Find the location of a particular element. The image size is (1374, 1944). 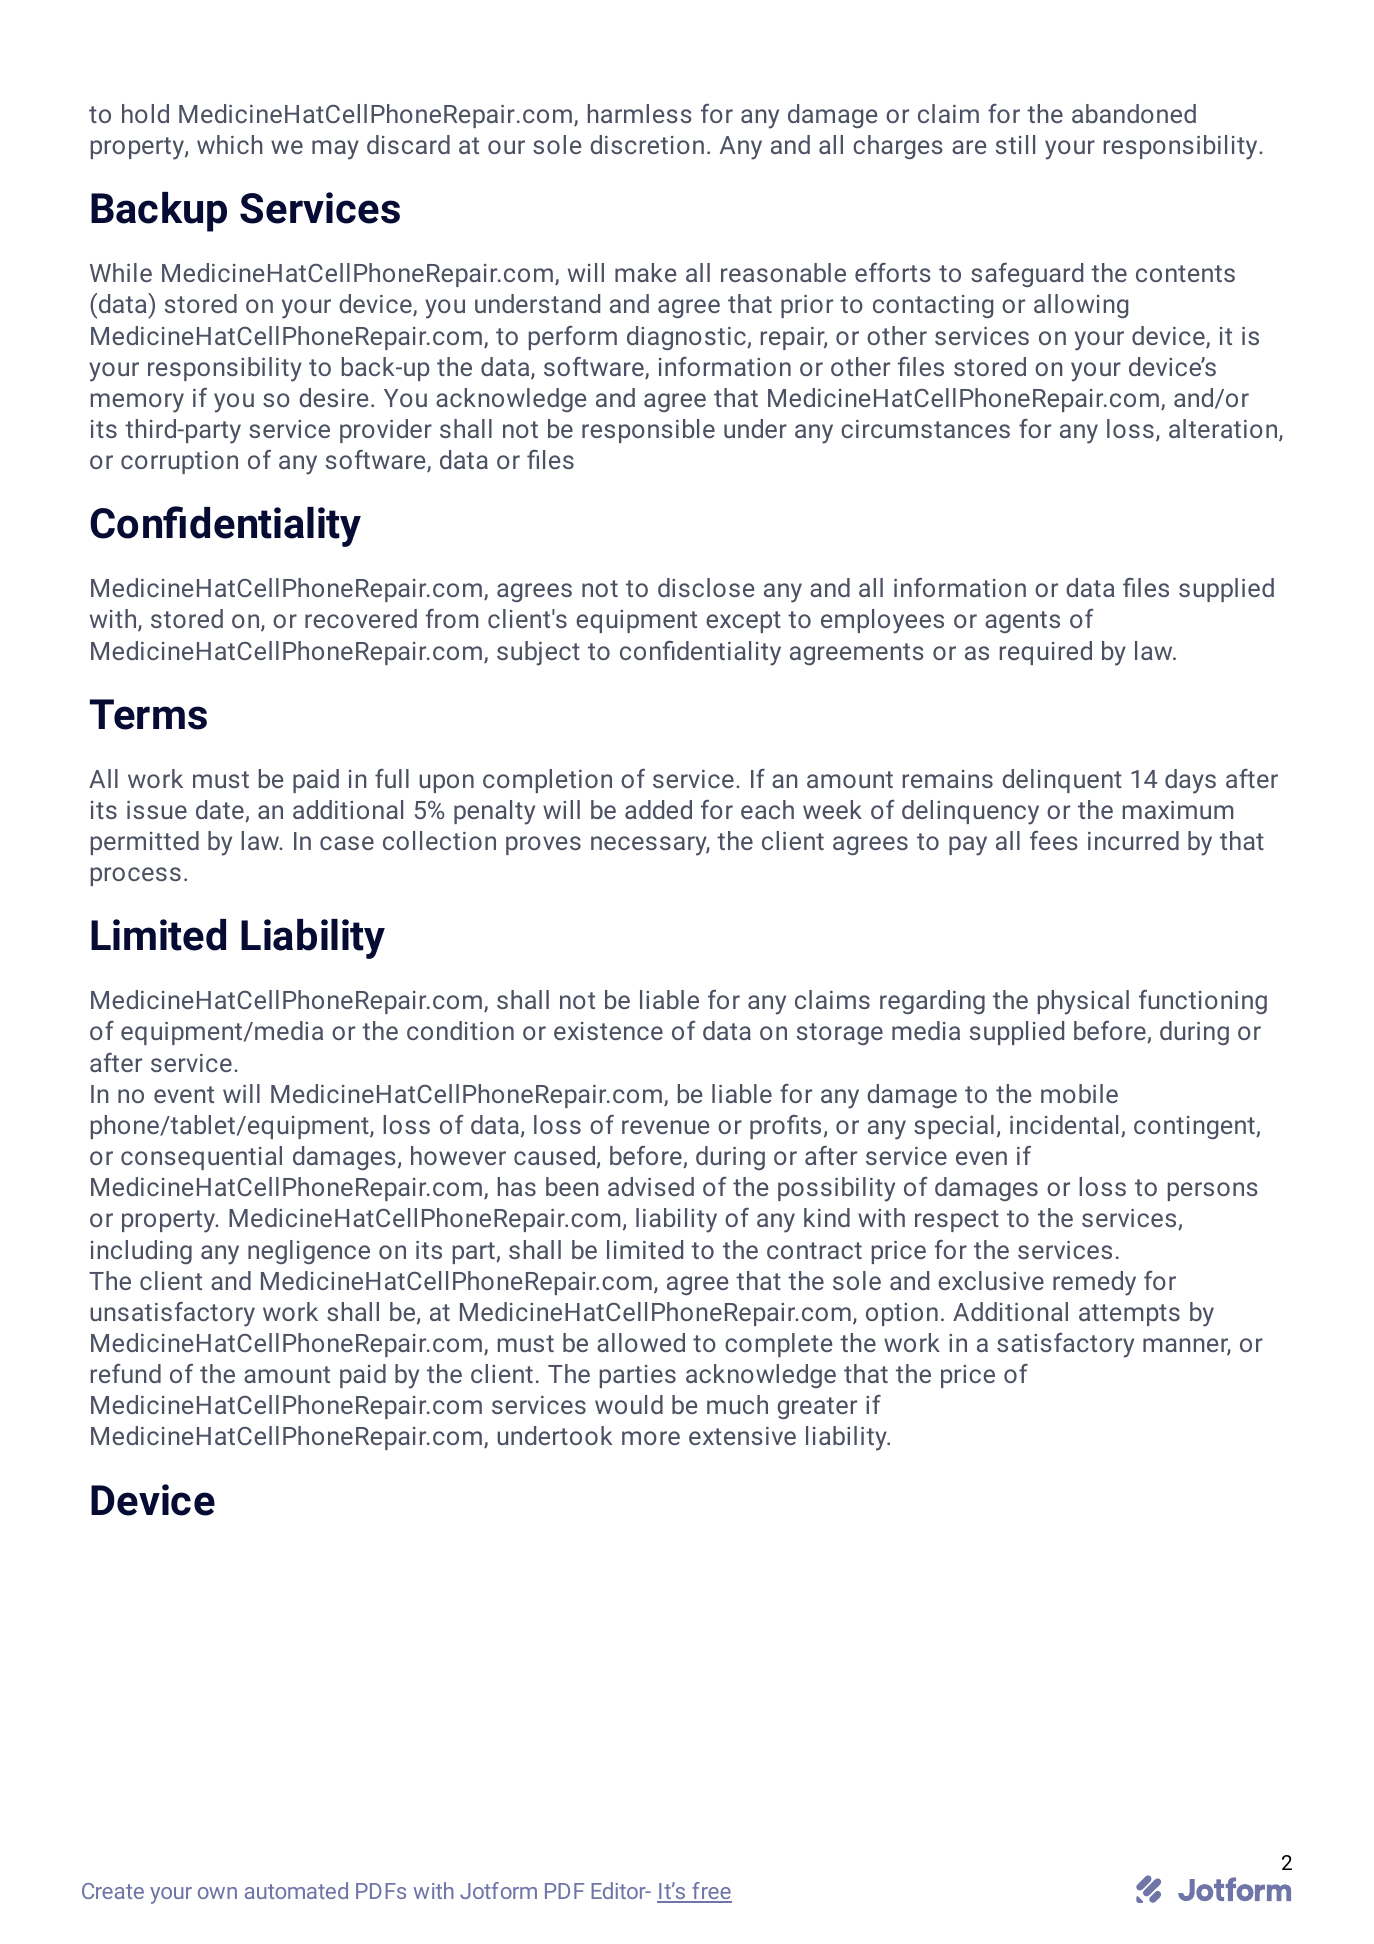

own is located at coordinates (217, 1893).
